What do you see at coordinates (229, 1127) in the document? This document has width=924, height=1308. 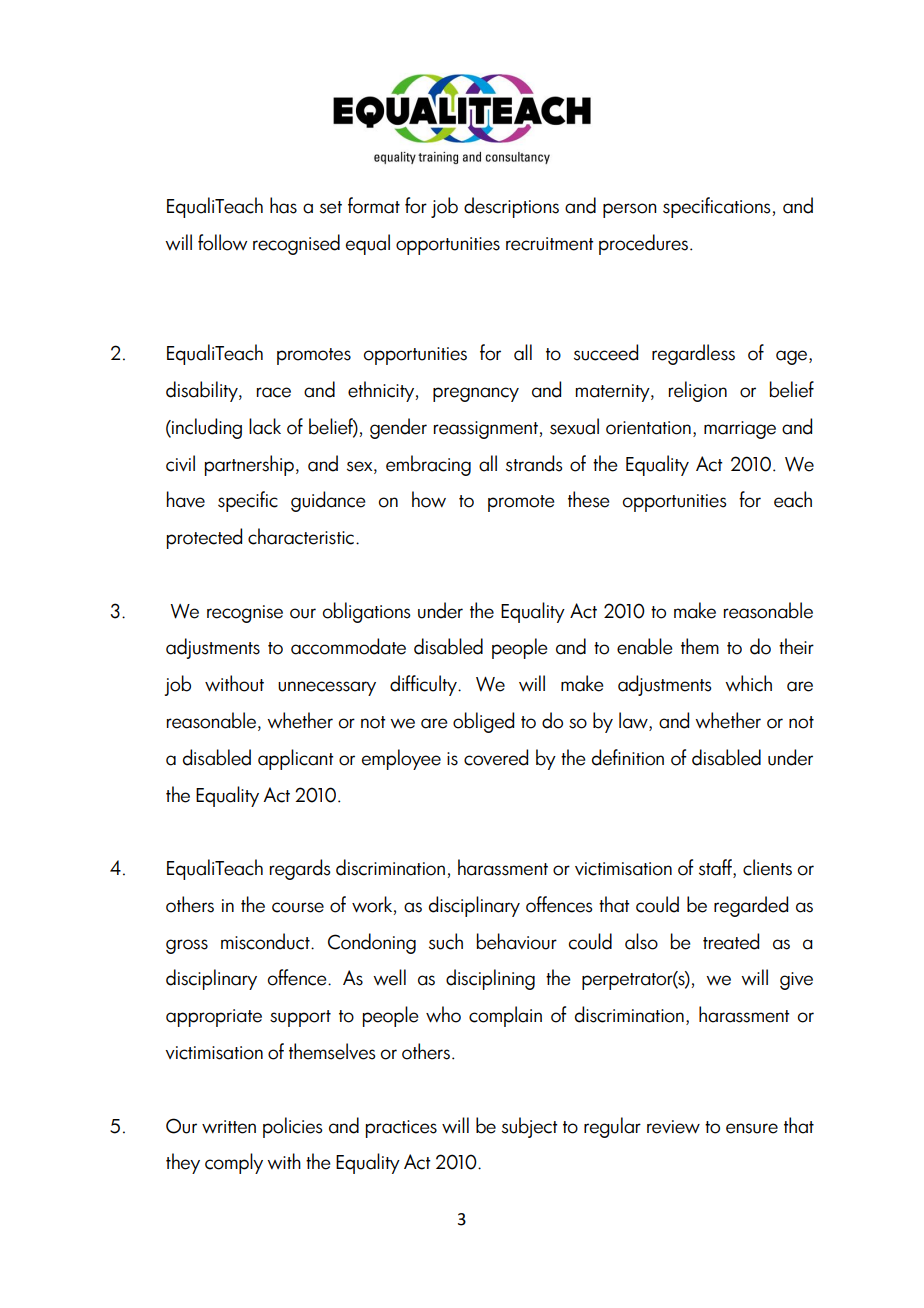 I see `written` at bounding box center [229, 1127].
